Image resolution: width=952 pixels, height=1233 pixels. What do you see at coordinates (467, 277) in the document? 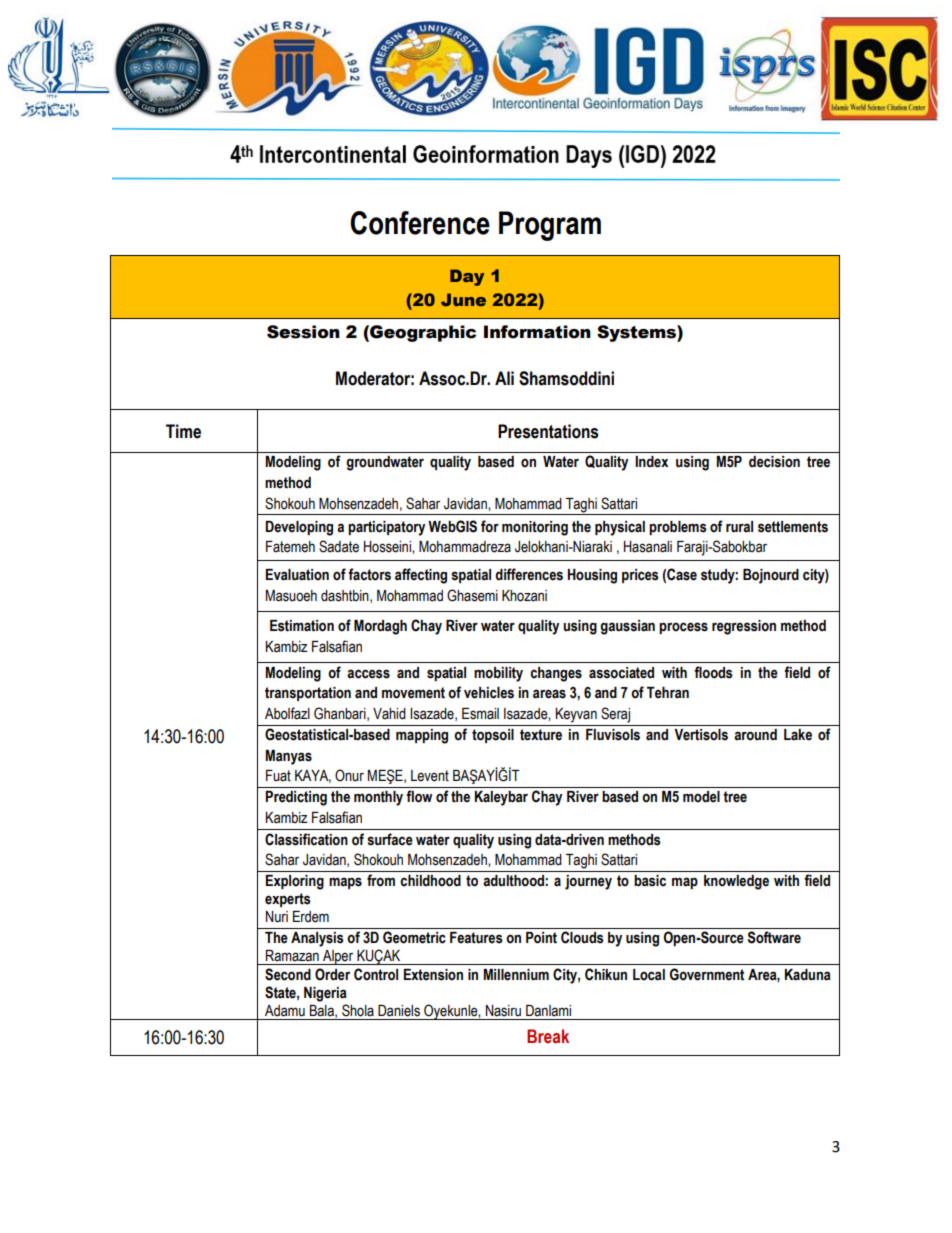
I see `Day` at bounding box center [467, 277].
